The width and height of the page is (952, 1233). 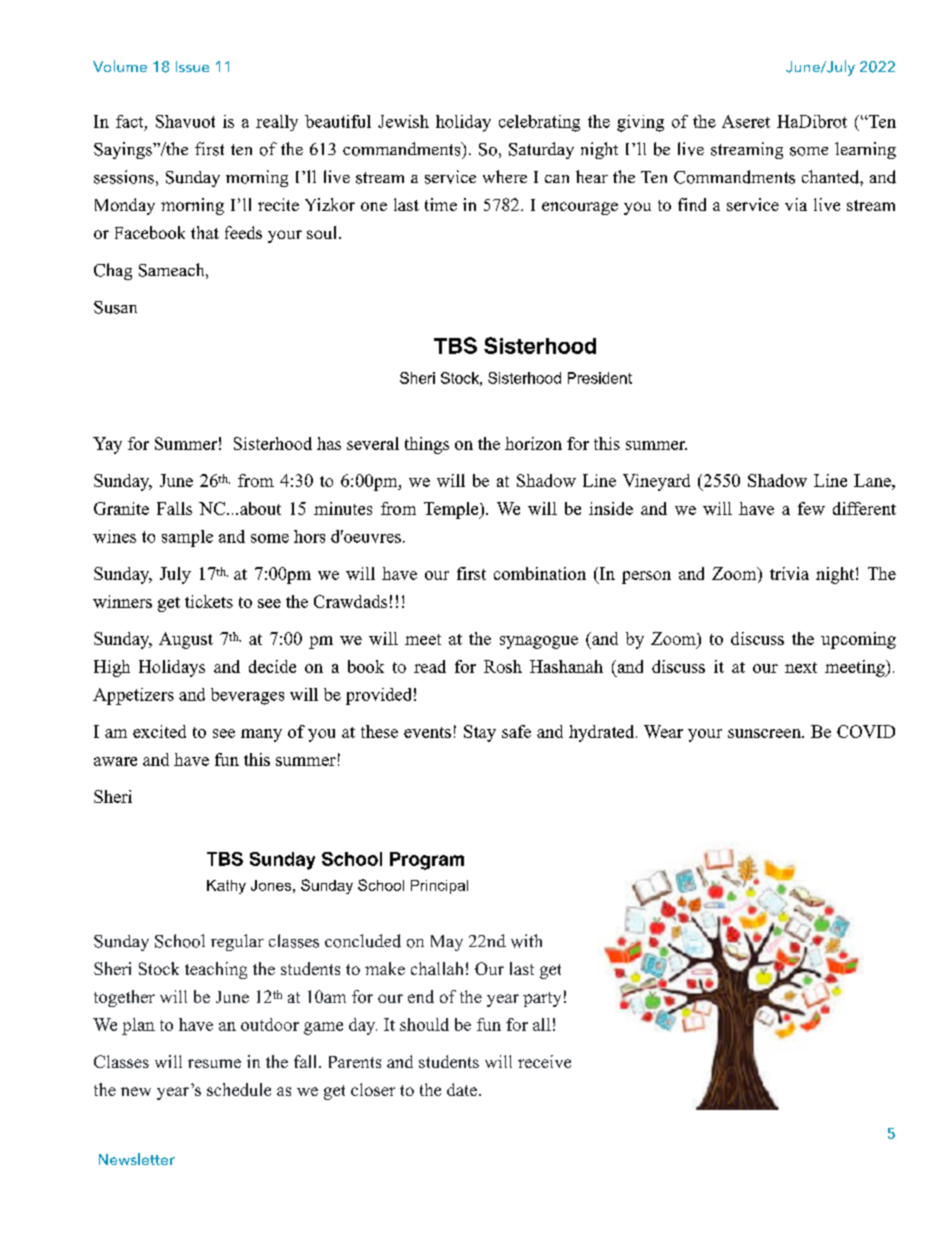 What do you see at coordinates (159, 731) in the page?
I see `excited` at bounding box center [159, 731].
